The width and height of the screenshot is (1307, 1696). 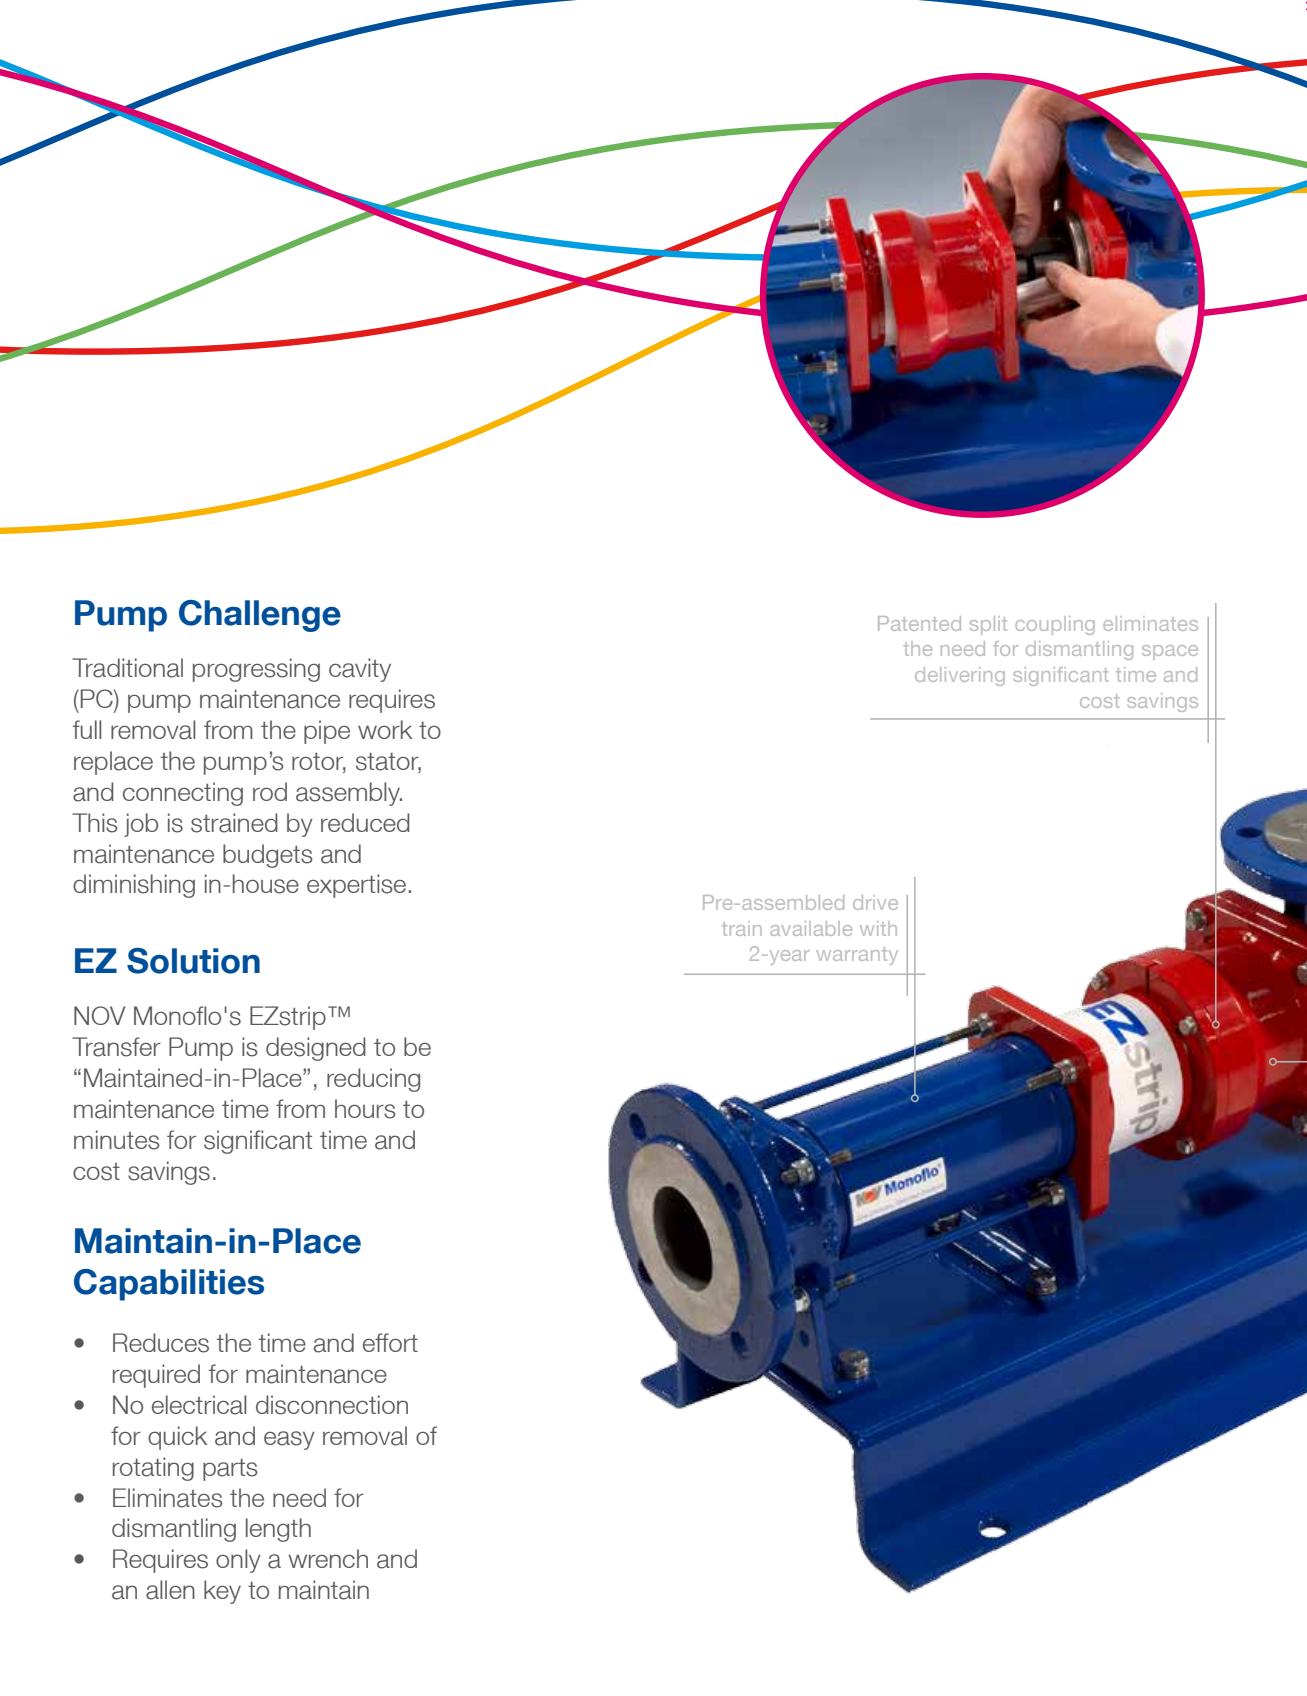 I want to click on only, so click(x=238, y=1561).
